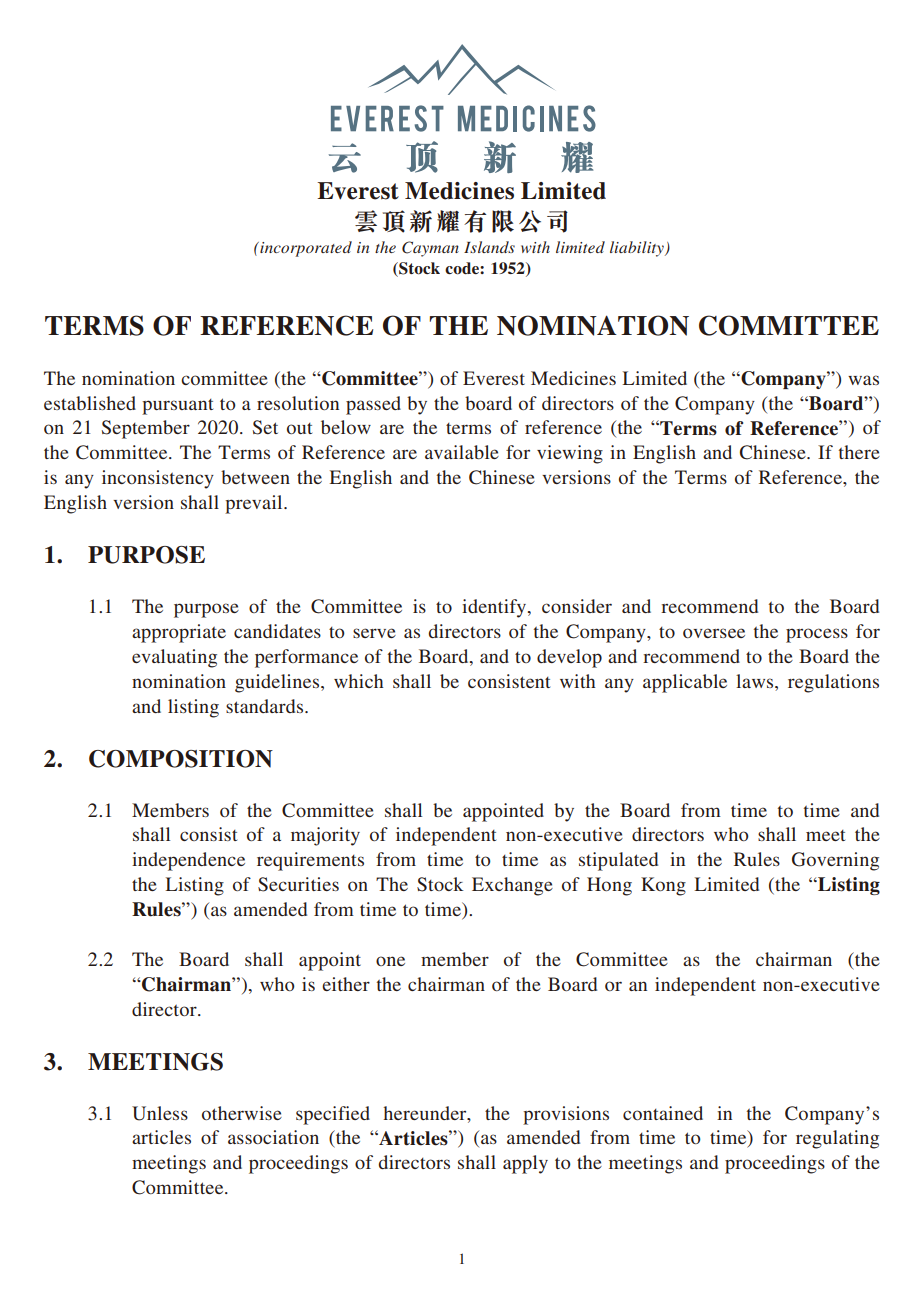 The image size is (924, 1308). I want to click on process, so click(817, 635).
